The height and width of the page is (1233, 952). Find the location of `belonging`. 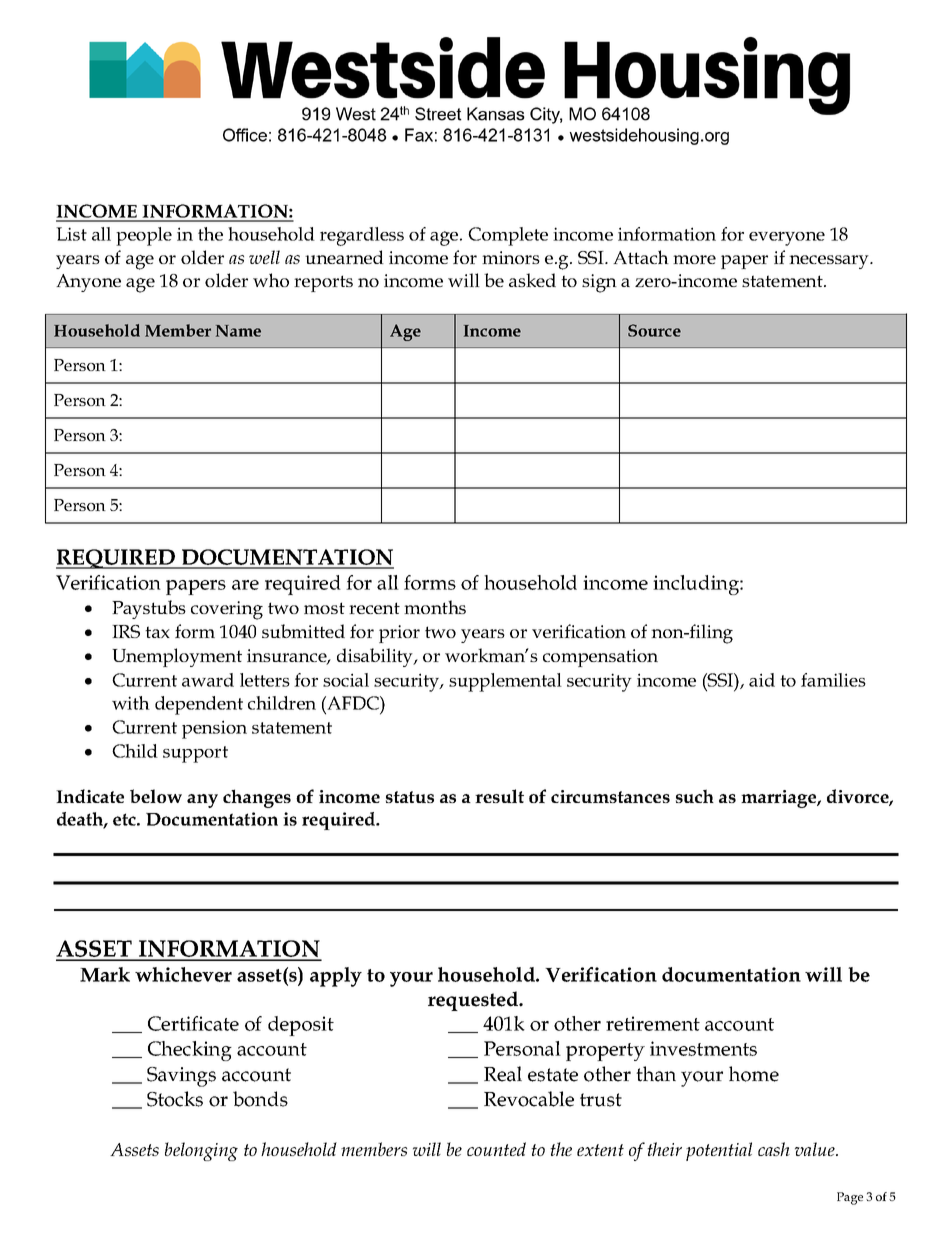

belonging is located at coordinates (201, 1151).
